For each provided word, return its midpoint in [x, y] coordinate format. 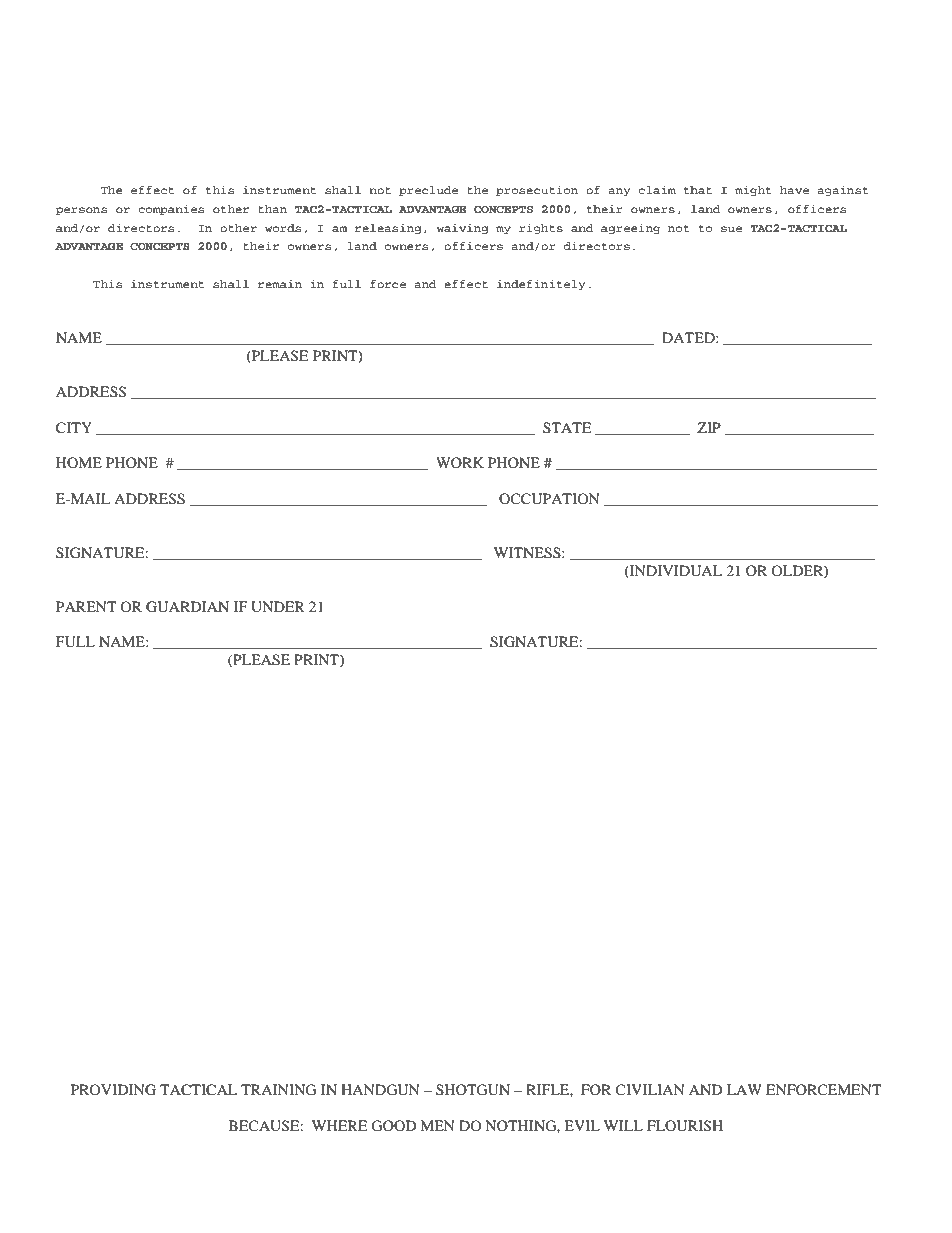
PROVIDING [113, 1090]
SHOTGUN [473, 1090]
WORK [460, 462]
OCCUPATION [549, 499]
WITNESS [528, 553]
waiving [462, 229]
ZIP [709, 427]
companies [171, 210]
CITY [74, 428]
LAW [744, 1089]
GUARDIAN [187, 607]
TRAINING [278, 1090]
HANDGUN [380, 1090]
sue [731, 229]
